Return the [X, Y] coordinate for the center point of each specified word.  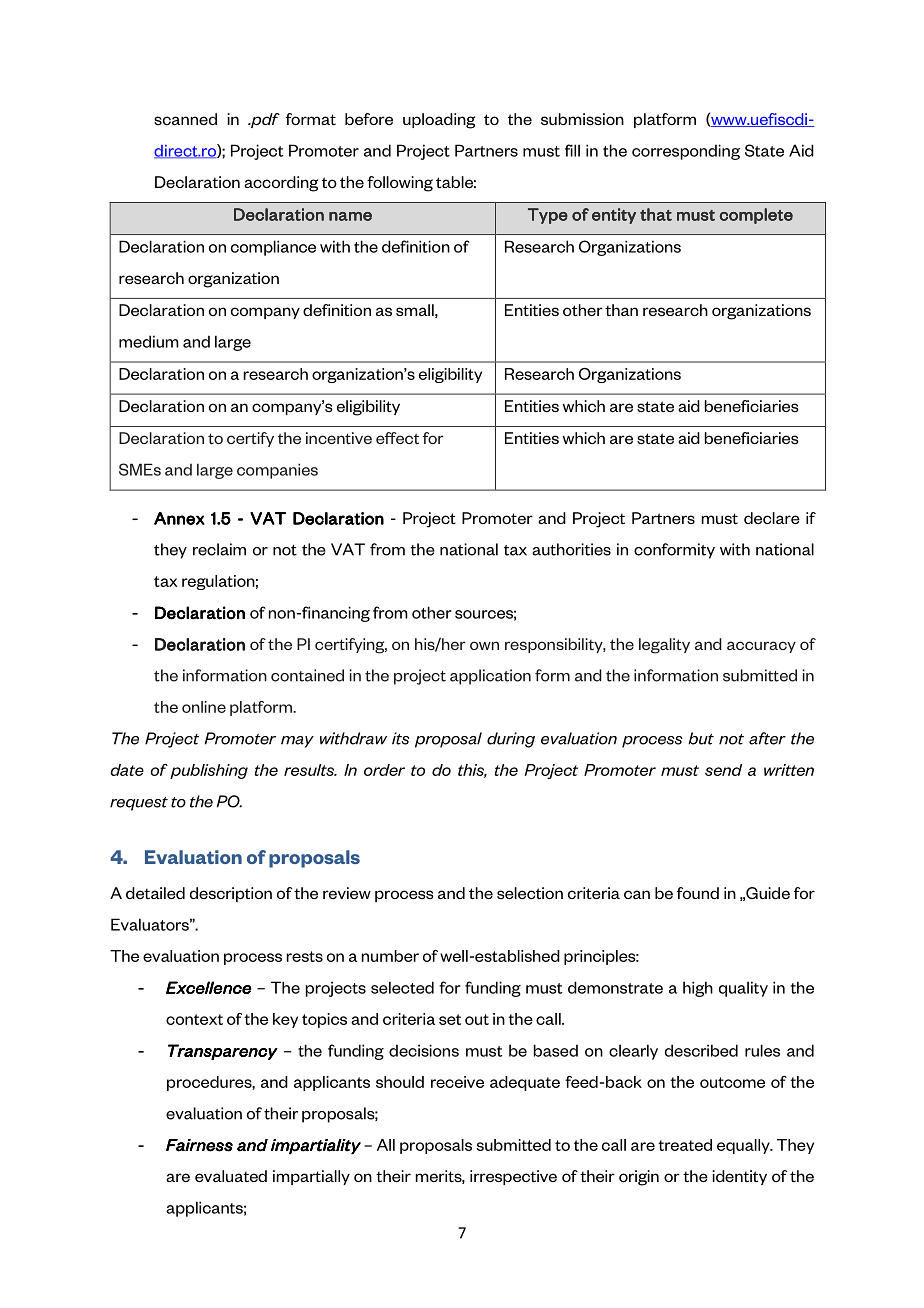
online [204, 707]
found [698, 893]
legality [664, 646]
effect [397, 438]
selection [530, 893]
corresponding [686, 152]
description [231, 894]
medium [149, 341]
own [484, 645]
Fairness [199, 1145]
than [621, 310]
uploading [439, 121]
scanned [185, 119]
